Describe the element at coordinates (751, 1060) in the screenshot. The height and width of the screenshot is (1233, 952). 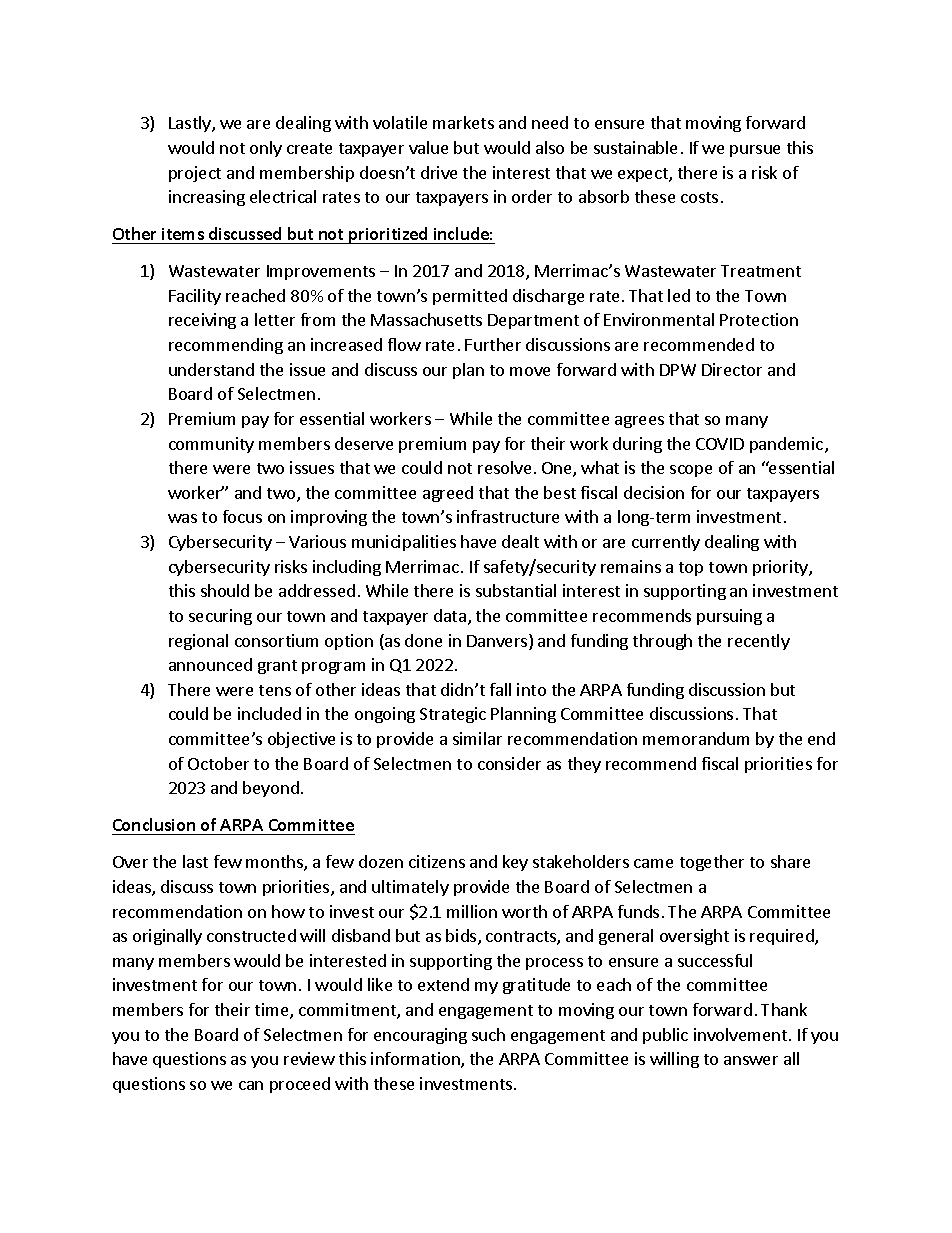
I see `answer` at that location.
